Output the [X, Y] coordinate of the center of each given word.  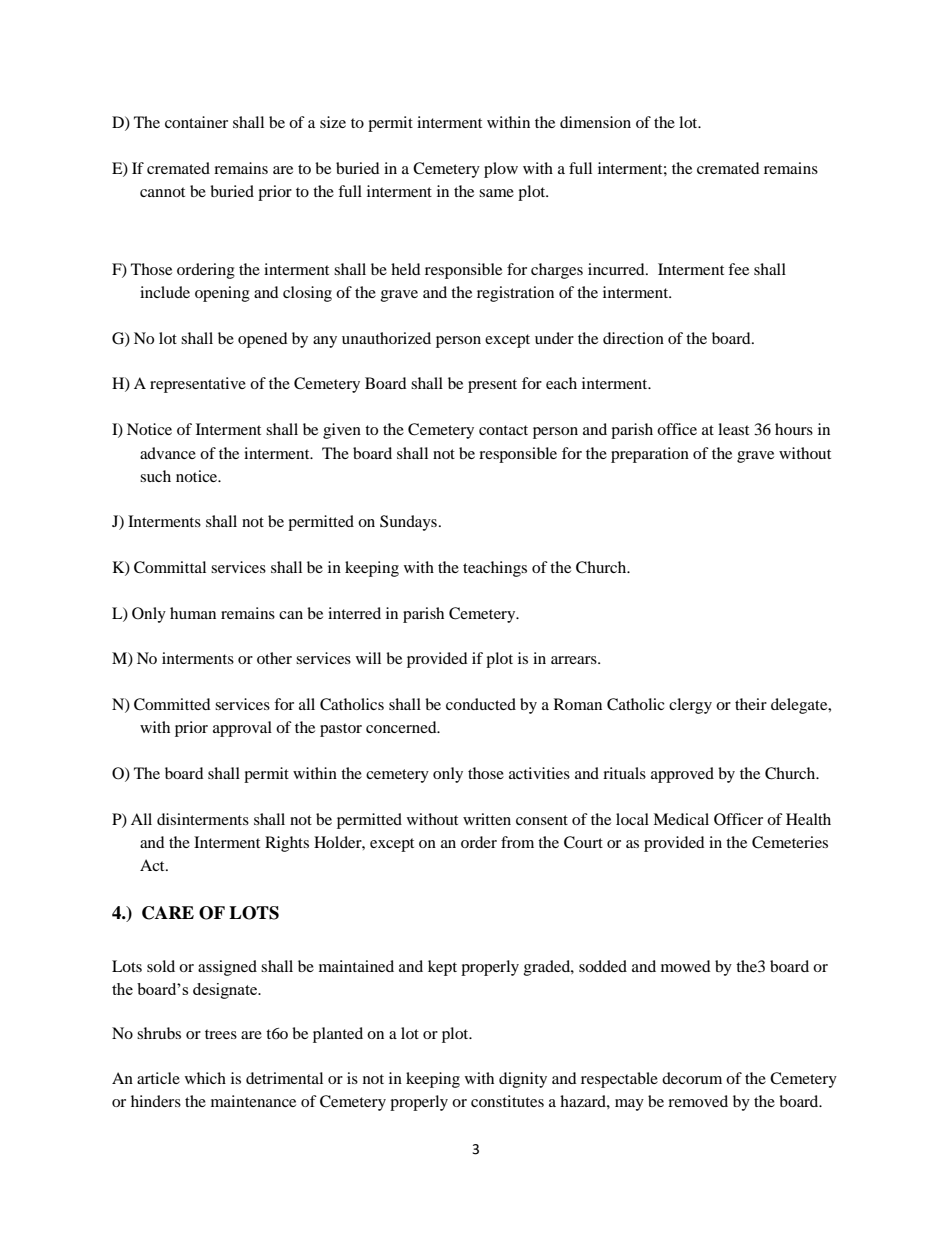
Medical [681, 819]
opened [263, 340]
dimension [595, 122]
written [487, 819]
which [205, 1078]
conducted [481, 704]
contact [503, 430]
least [733, 429]
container [196, 122]
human [193, 613]
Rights [287, 844]
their [751, 704]
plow [501, 170]
